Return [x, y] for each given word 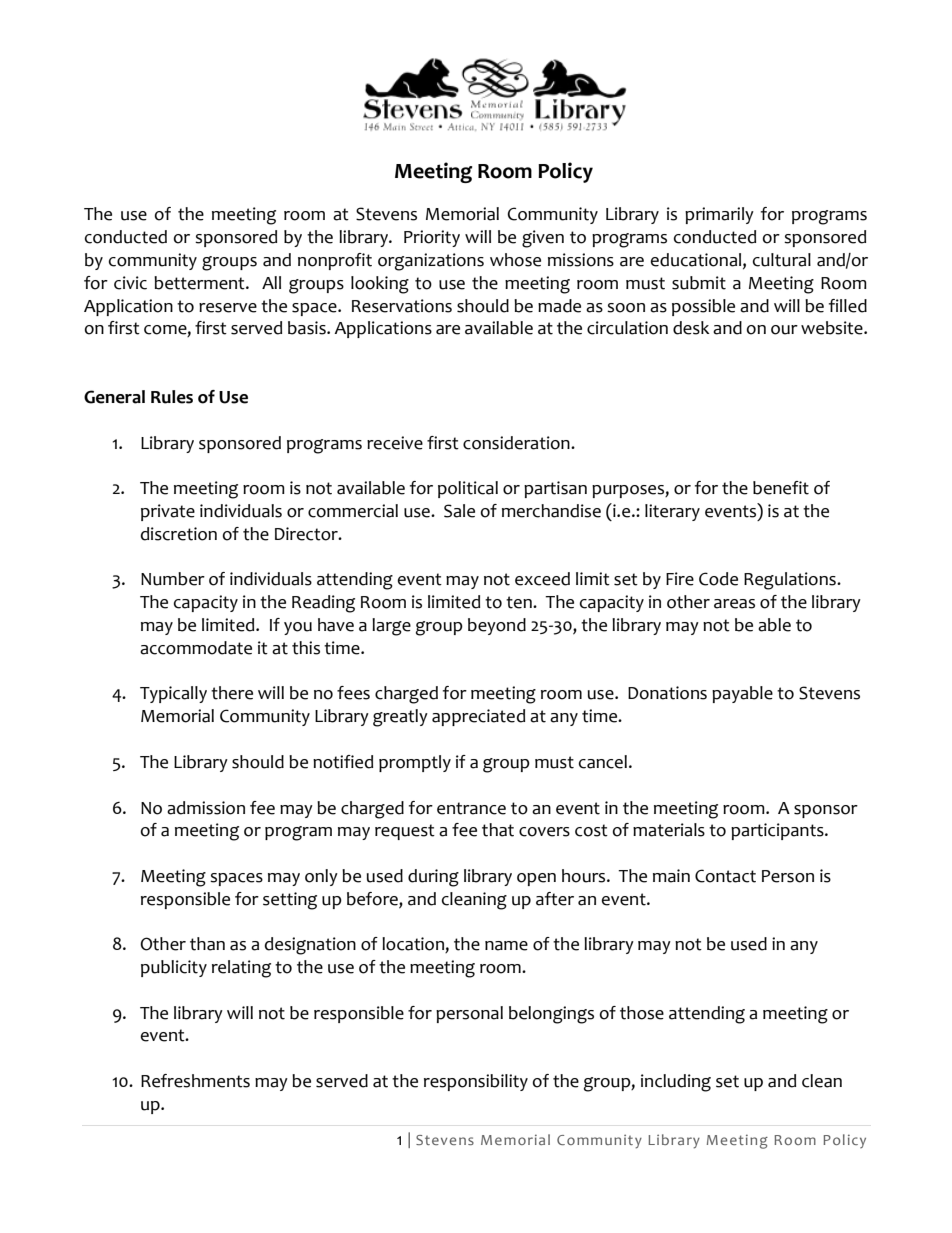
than [207, 944]
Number [173, 579]
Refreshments [195, 1081]
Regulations [791, 581]
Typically [173, 694]
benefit [781, 488]
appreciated [478, 717]
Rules [172, 397]
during [433, 878]
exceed [542, 579]
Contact [725, 876]
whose [515, 260]
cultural [782, 260]
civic [130, 283]
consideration [517, 443]
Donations [667, 693]
